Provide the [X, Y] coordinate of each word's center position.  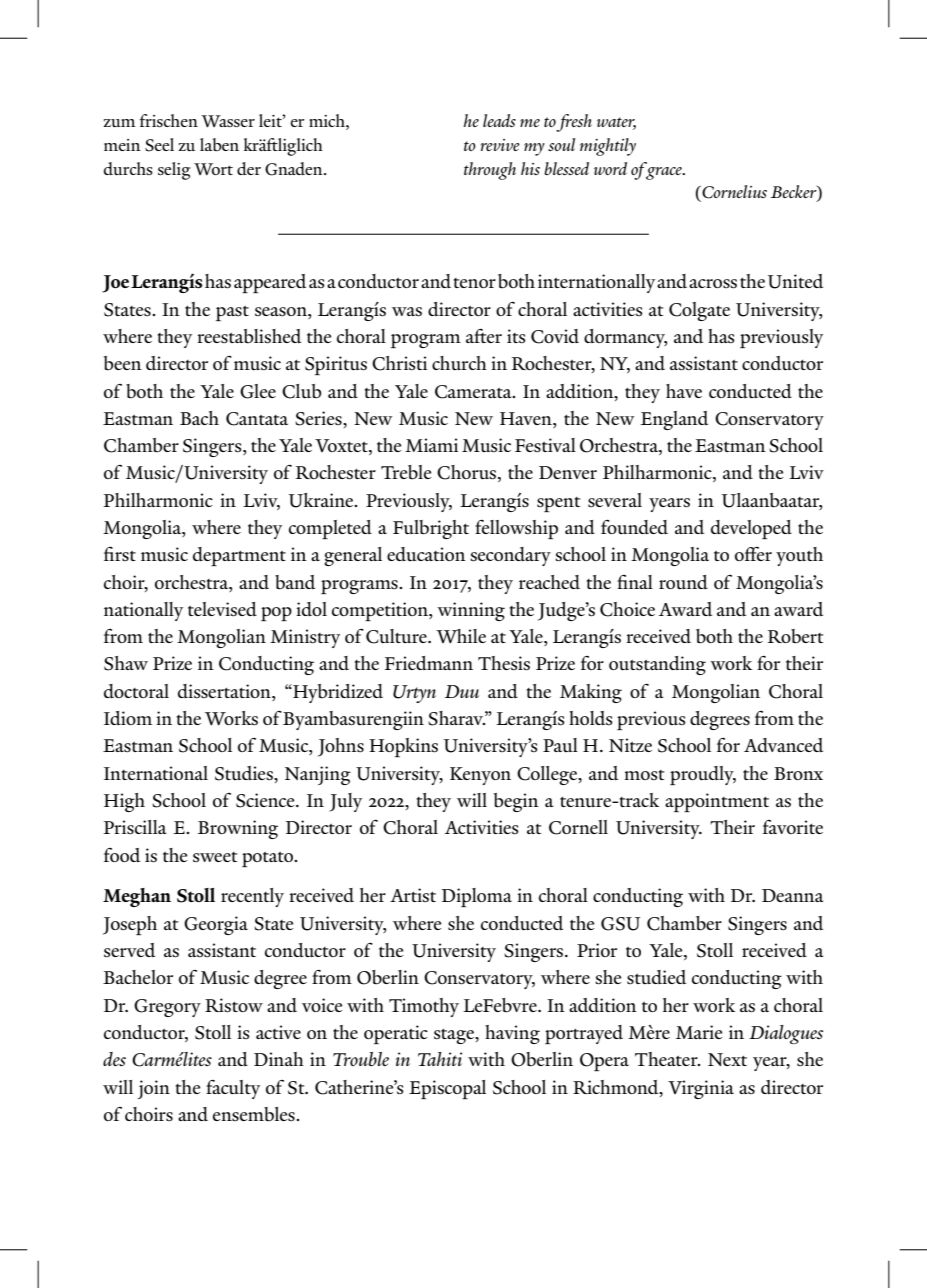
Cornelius [734, 192]
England [674, 420]
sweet [215, 857]
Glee [258, 391]
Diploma [477, 897]
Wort [213, 169]
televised [222, 609]
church [459, 363]
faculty [233, 1089]
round [683, 582]
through [490, 171]
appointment [717, 802]
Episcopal [447, 1089]
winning [471, 611]
